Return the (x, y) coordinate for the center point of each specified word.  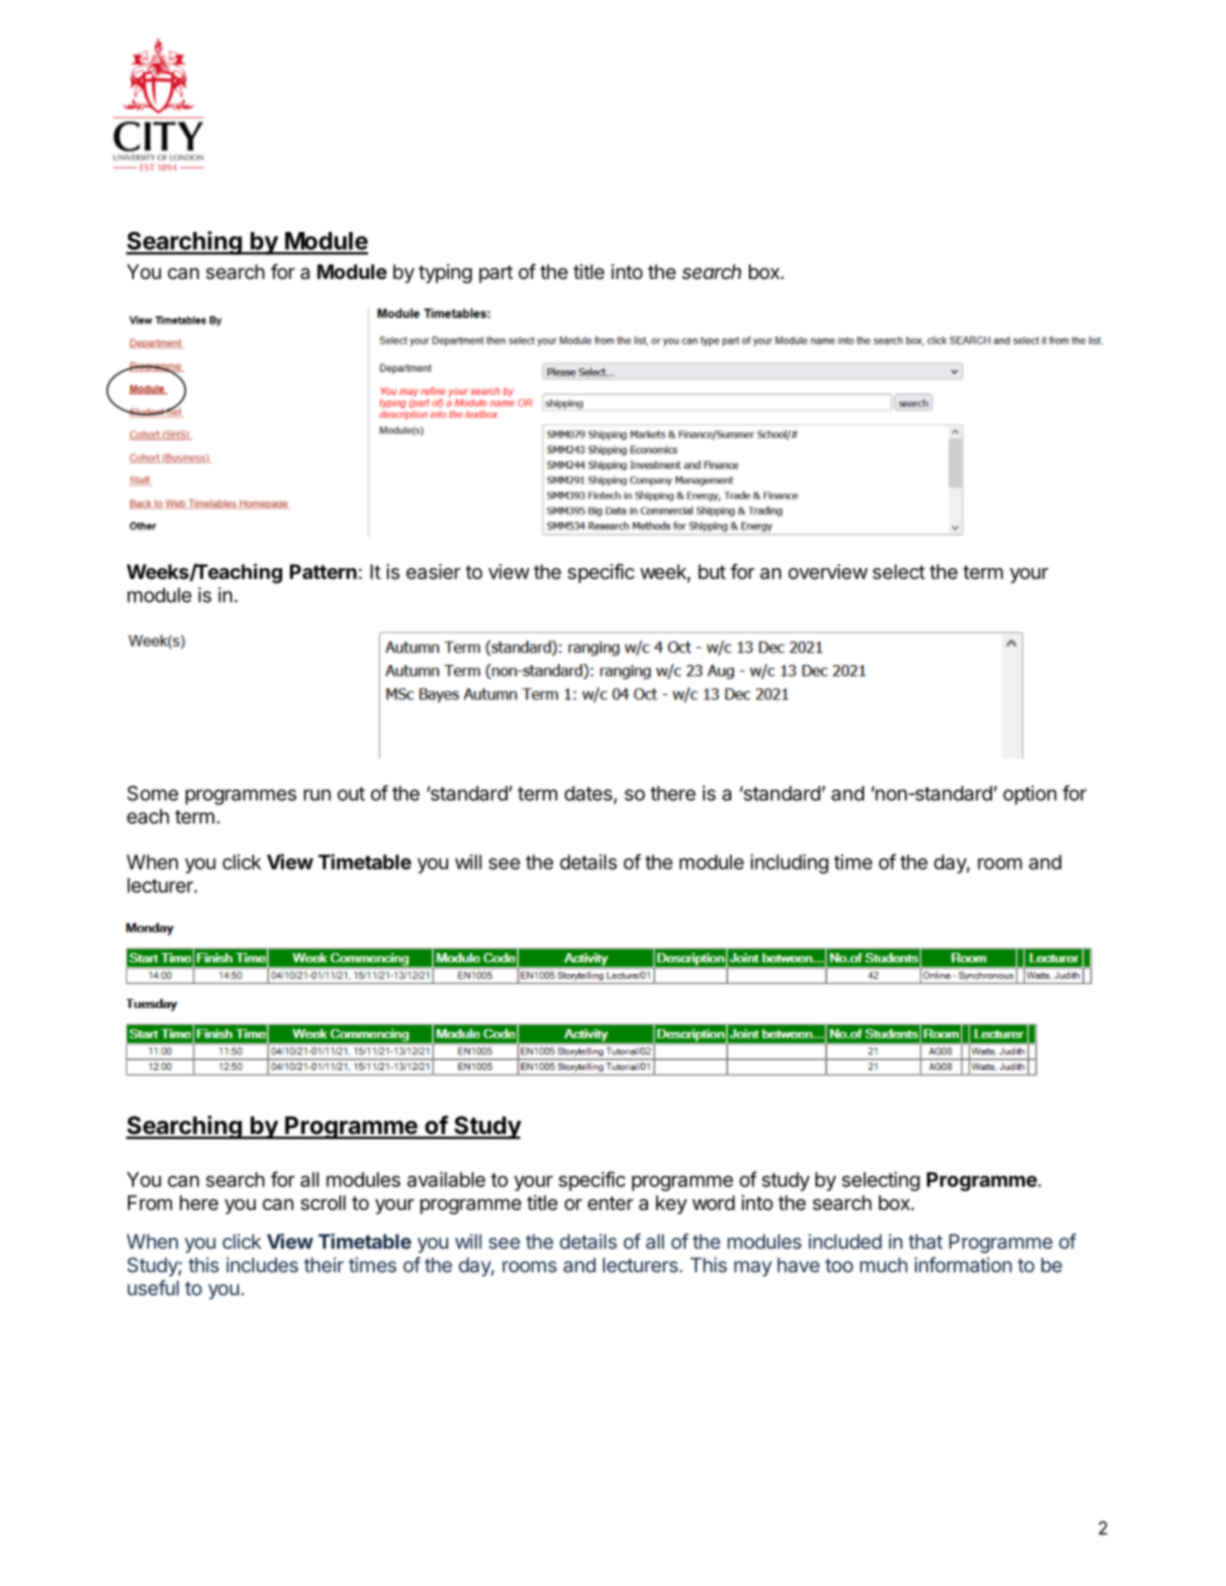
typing (445, 274)
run (317, 795)
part (496, 274)
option (1030, 795)
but (712, 571)
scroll (323, 1202)
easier (433, 572)
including (790, 864)
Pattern (323, 571)
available (446, 1179)
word (713, 1202)
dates (588, 793)
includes (262, 1265)
